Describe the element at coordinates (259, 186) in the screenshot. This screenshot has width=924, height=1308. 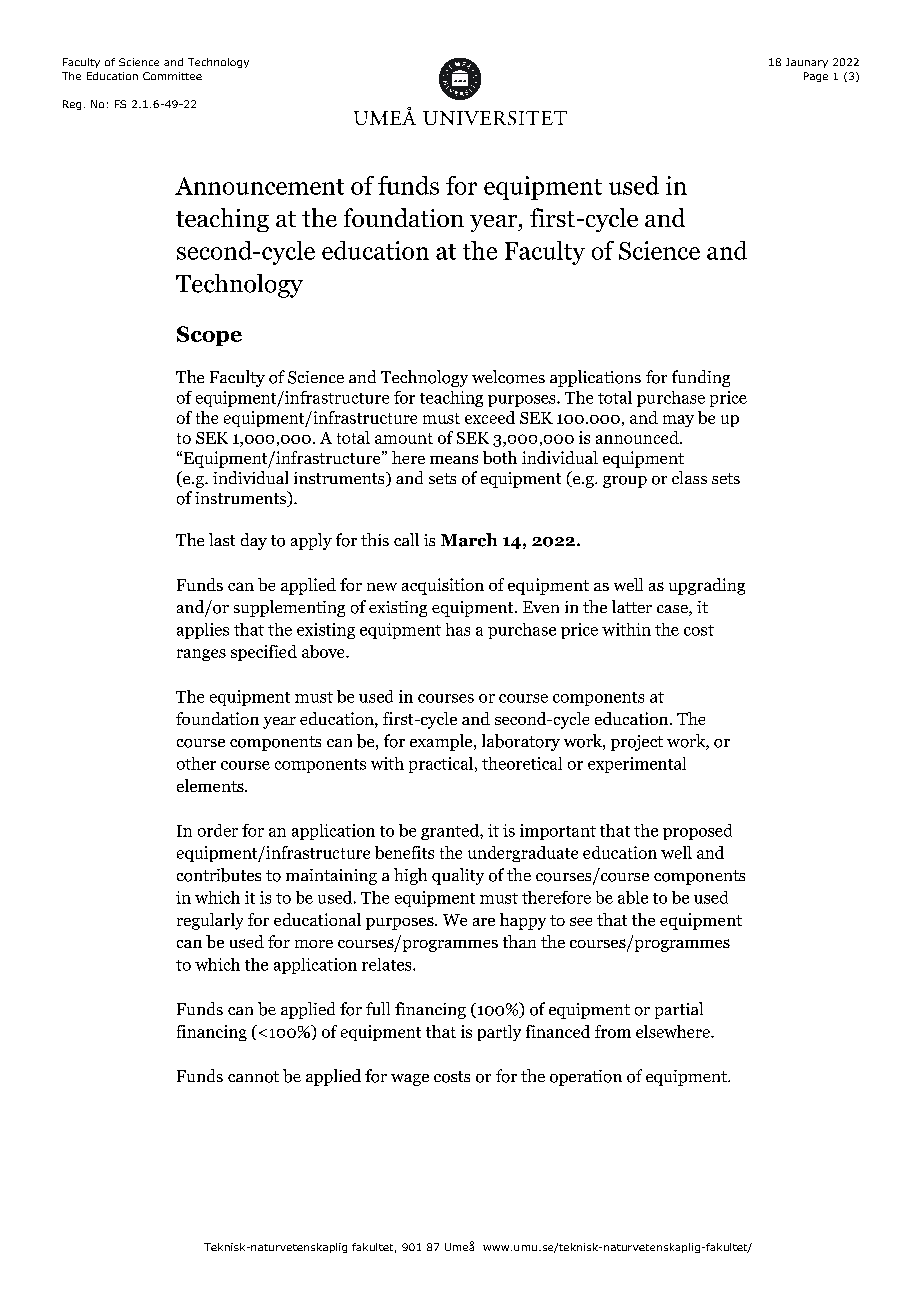
I see `Announcement` at that location.
